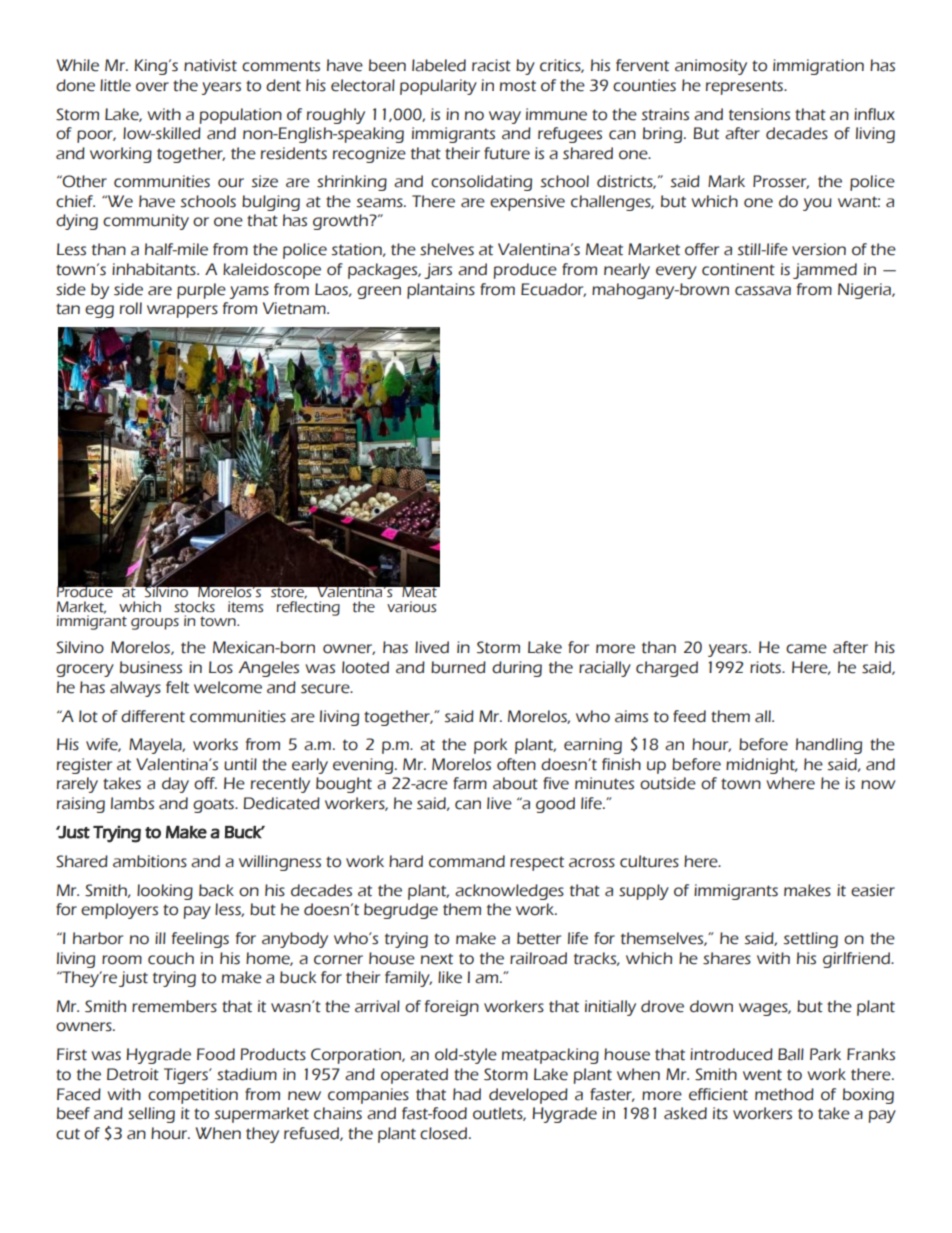 This screenshot has width=952, height=1233. I want to click on came, so click(806, 649).
